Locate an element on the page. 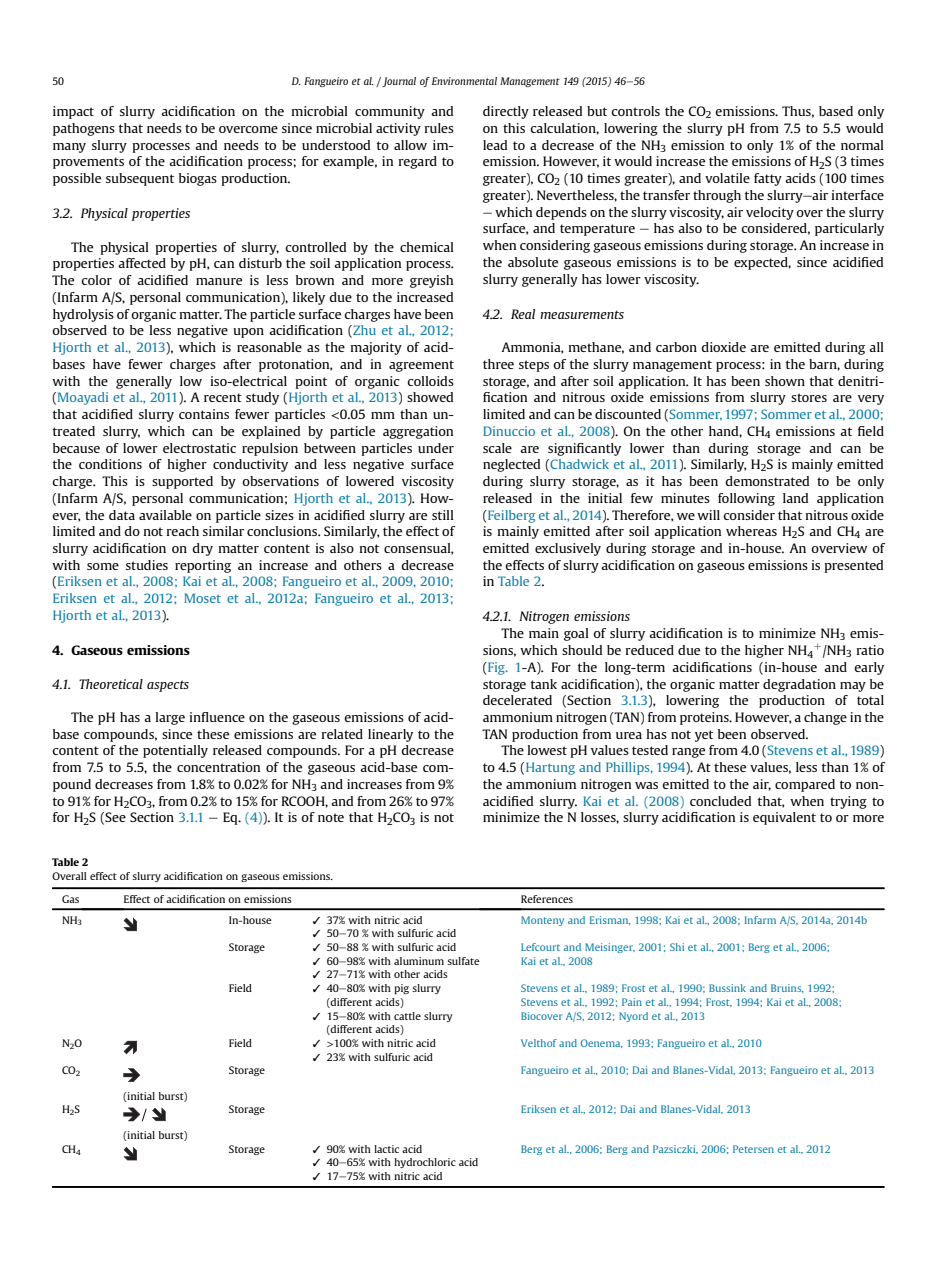 The width and height of the page is (952, 1270). degradation is located at coordinates (799, 685).
